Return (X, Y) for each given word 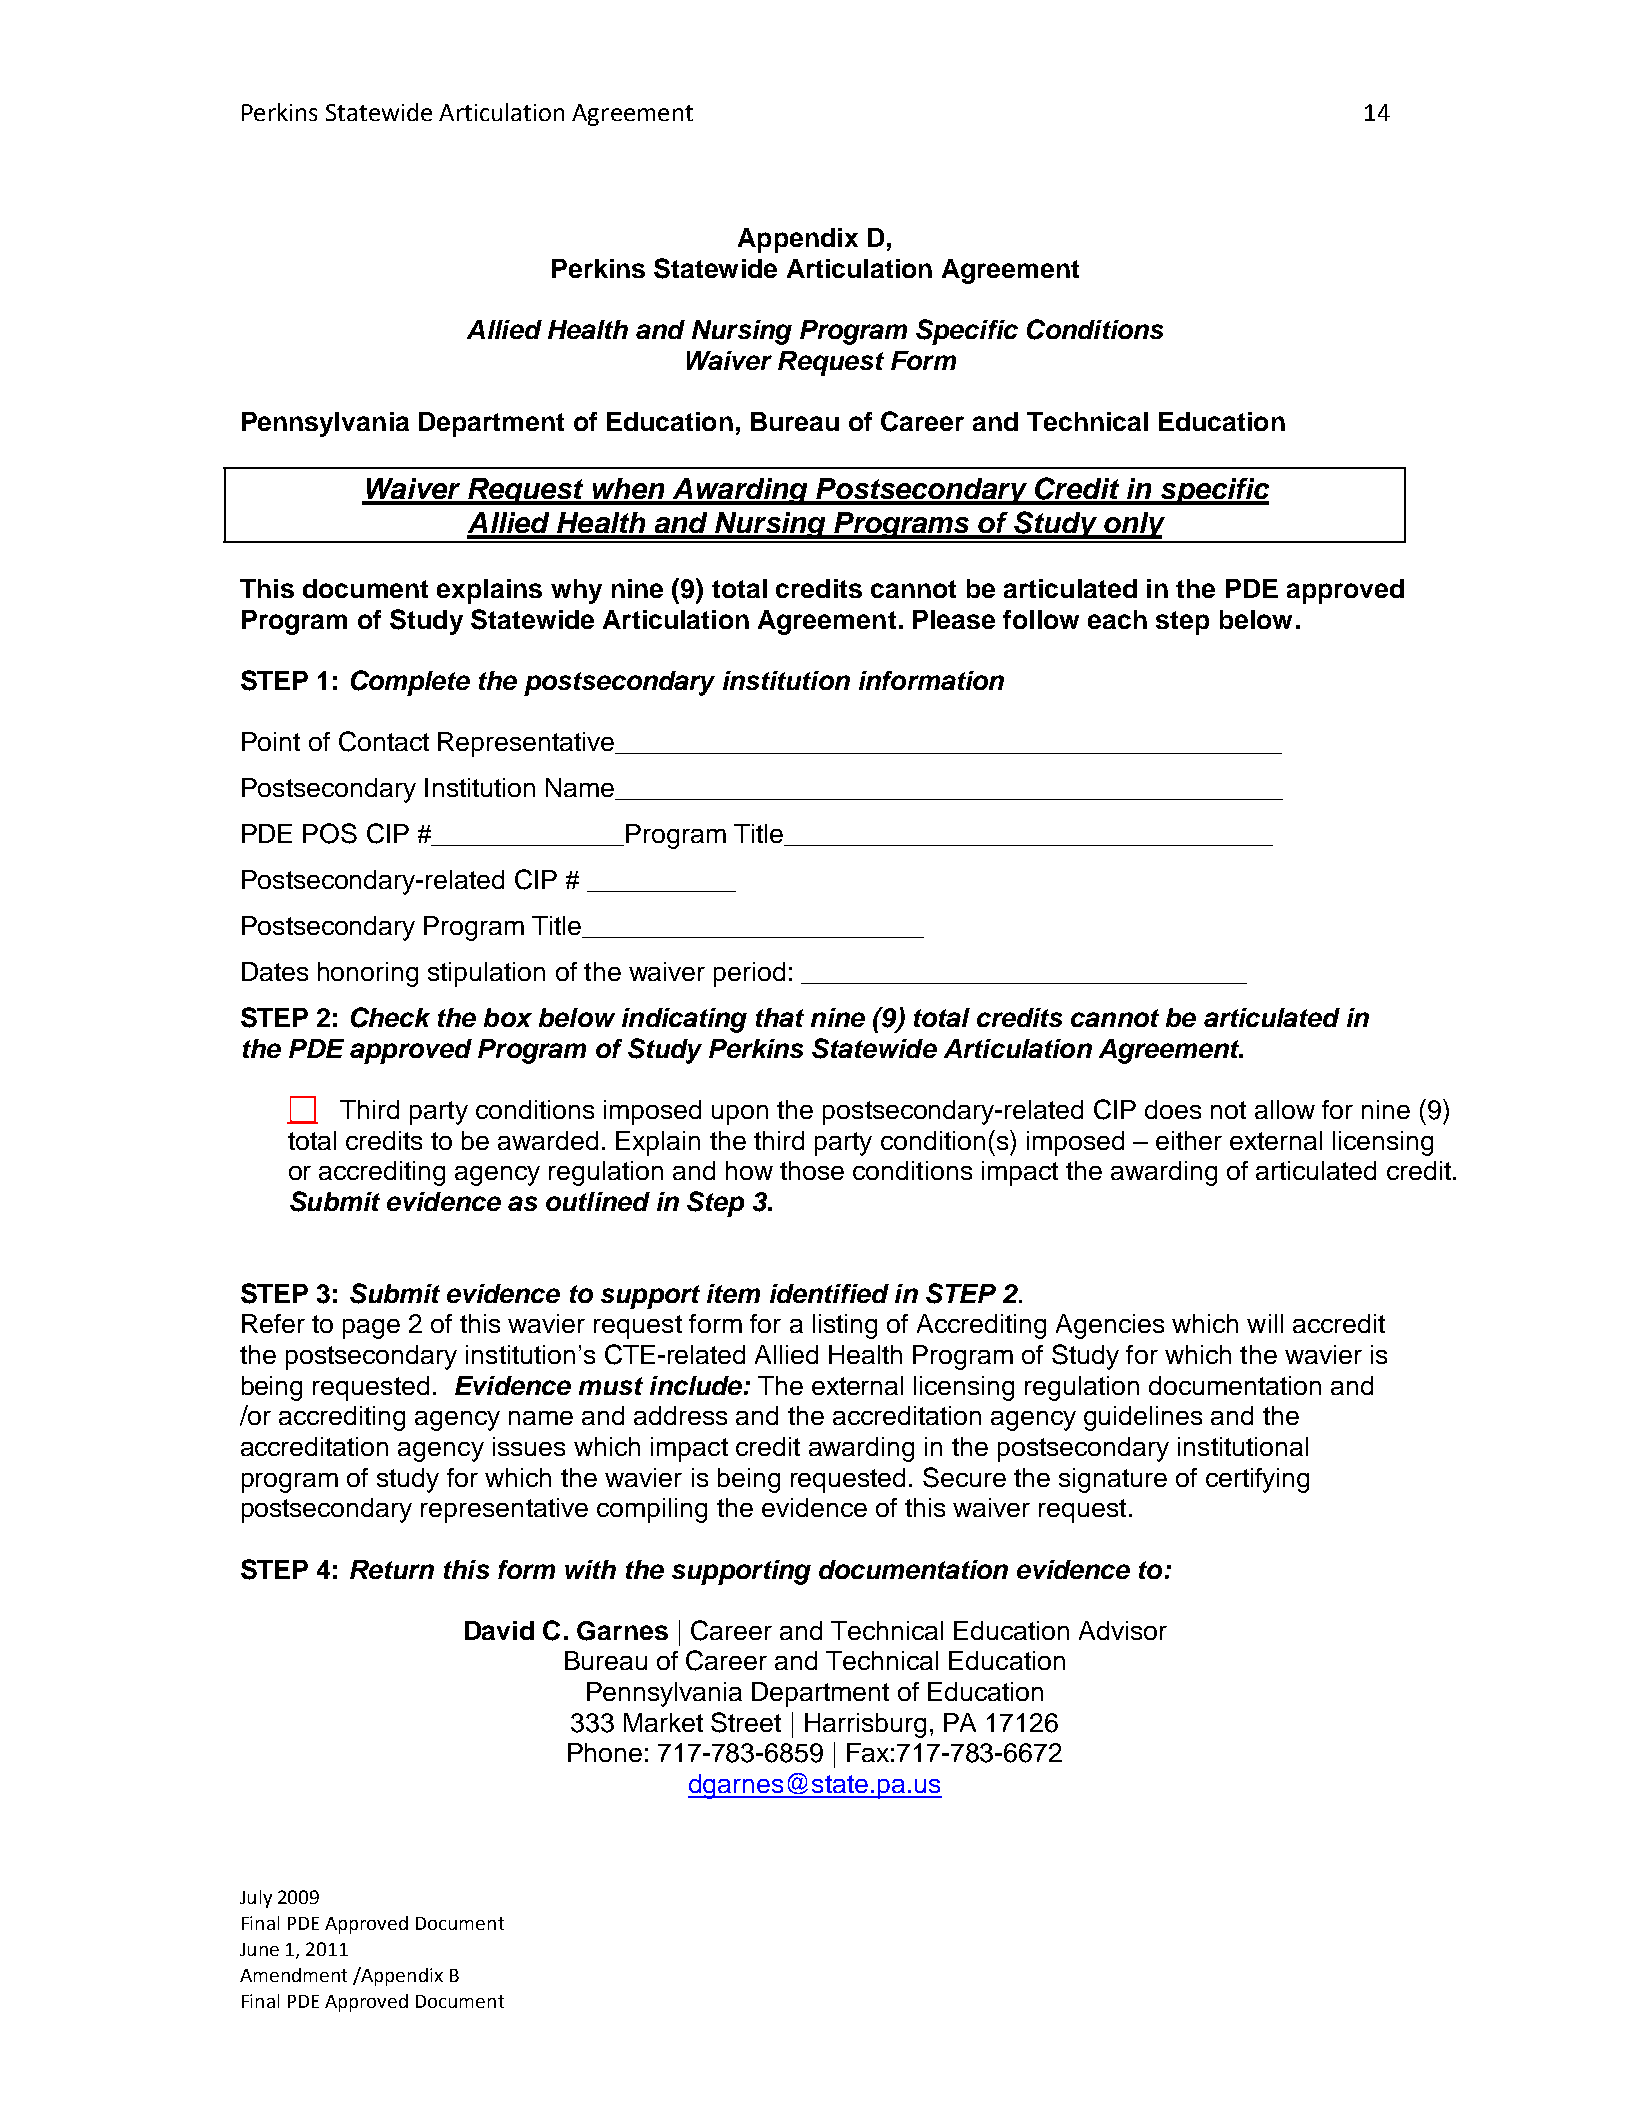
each (1117, 619)
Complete (410, 683)
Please (954, 619)
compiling (652, 1510)
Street (746, 1722)
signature (1113, 1480)
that (780, 1017)
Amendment (293, 1975)
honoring (368, 974)
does (1173, 1109)
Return (392, 1569)
